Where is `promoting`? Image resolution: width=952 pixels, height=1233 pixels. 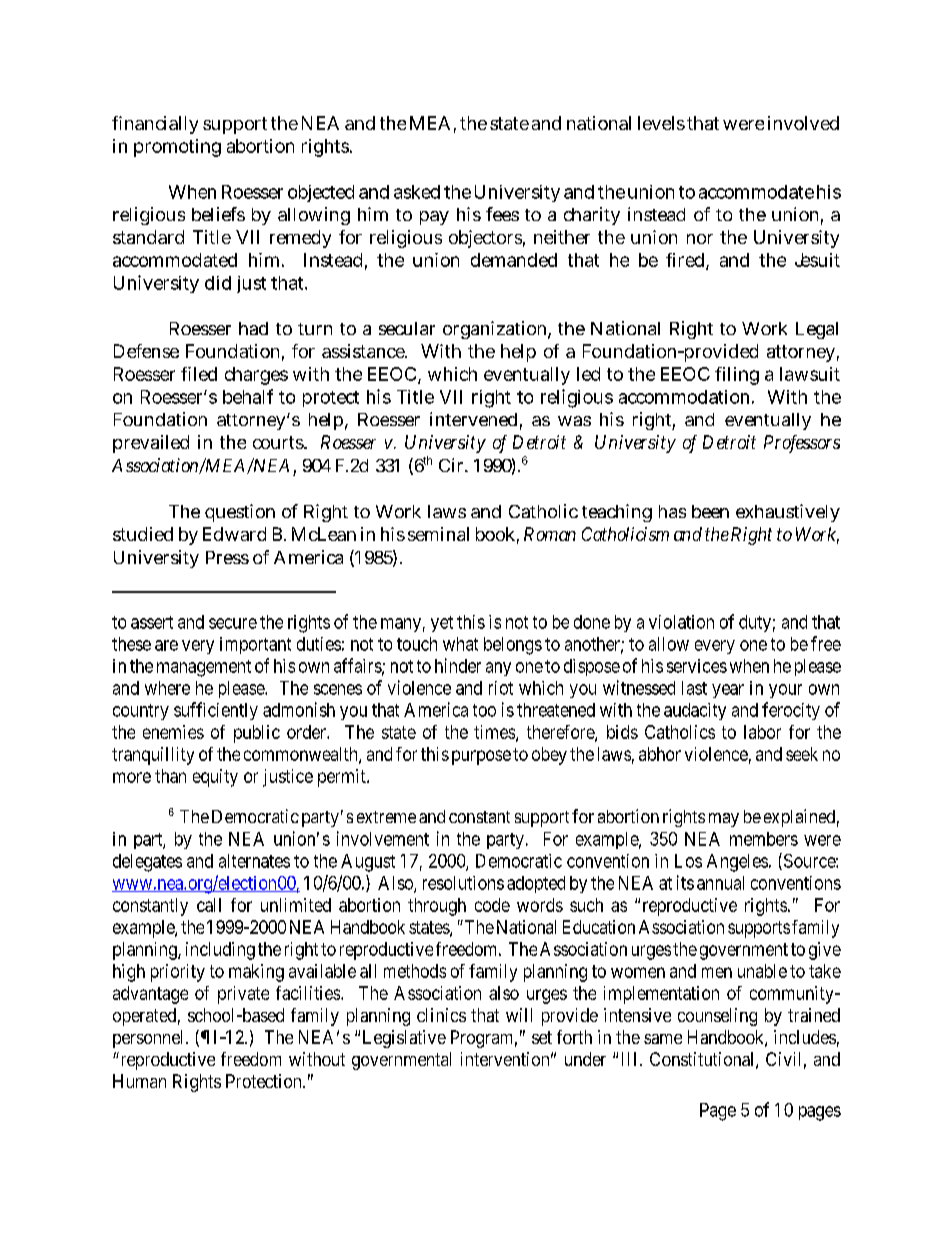
promoting is located at coordinates (177, 148).
